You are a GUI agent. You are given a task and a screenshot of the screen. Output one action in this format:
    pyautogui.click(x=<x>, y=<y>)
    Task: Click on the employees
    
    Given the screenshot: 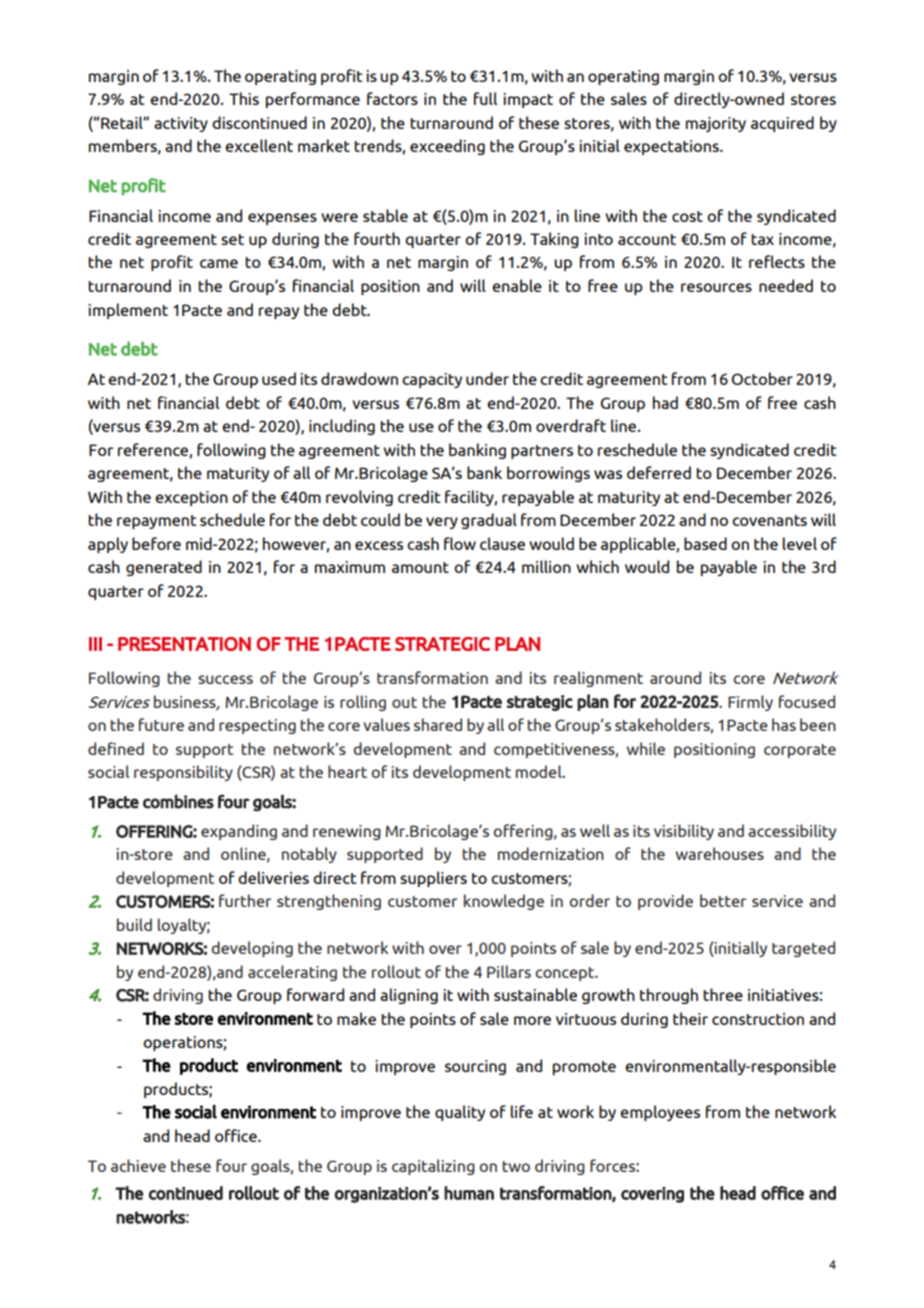 What is the action you would take?
    pyautogui.click(x=660, y=1113)
